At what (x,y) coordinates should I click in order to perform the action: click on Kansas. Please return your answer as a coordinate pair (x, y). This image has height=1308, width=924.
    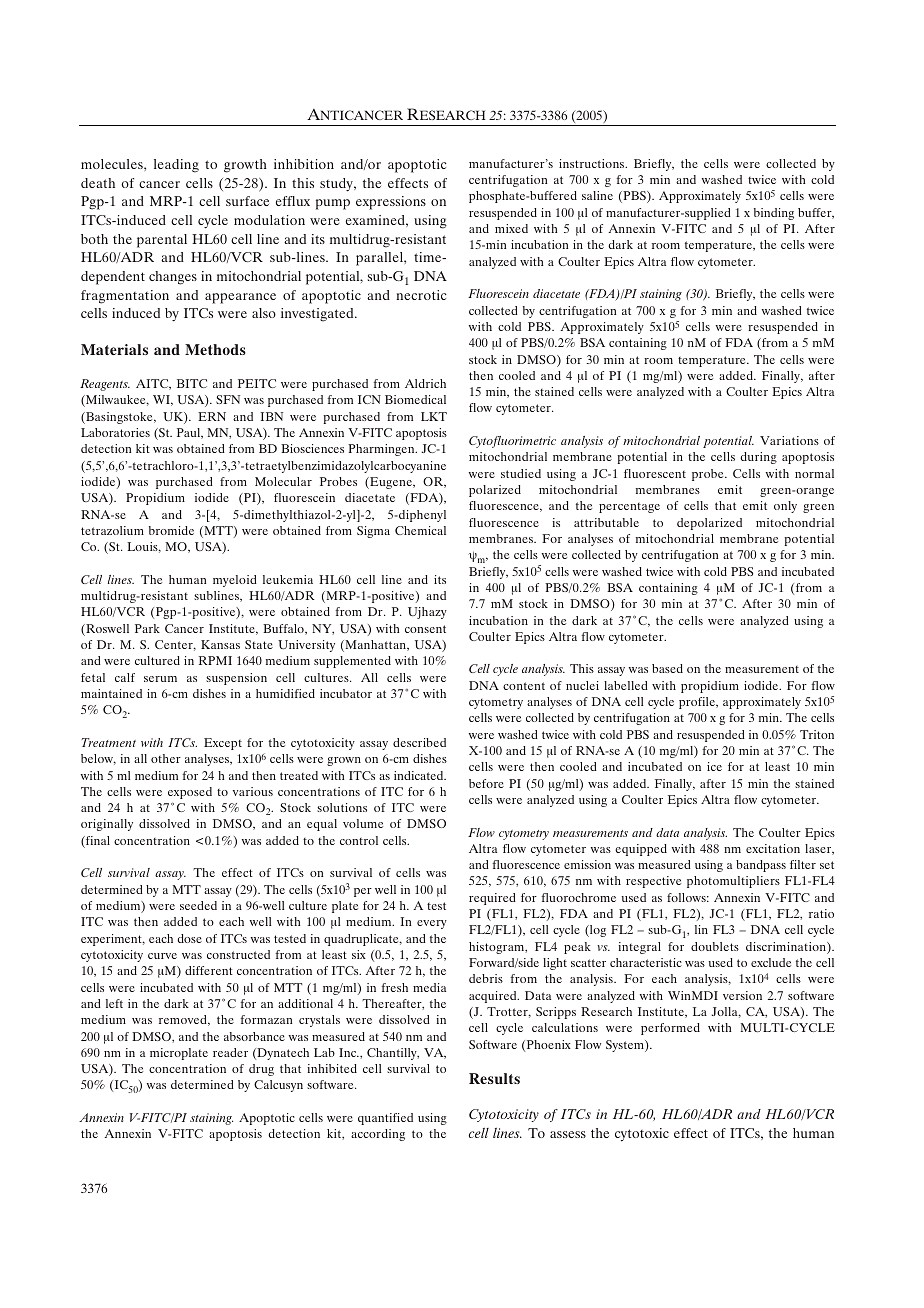
    Looking at the image, I should click on (220, 644).
